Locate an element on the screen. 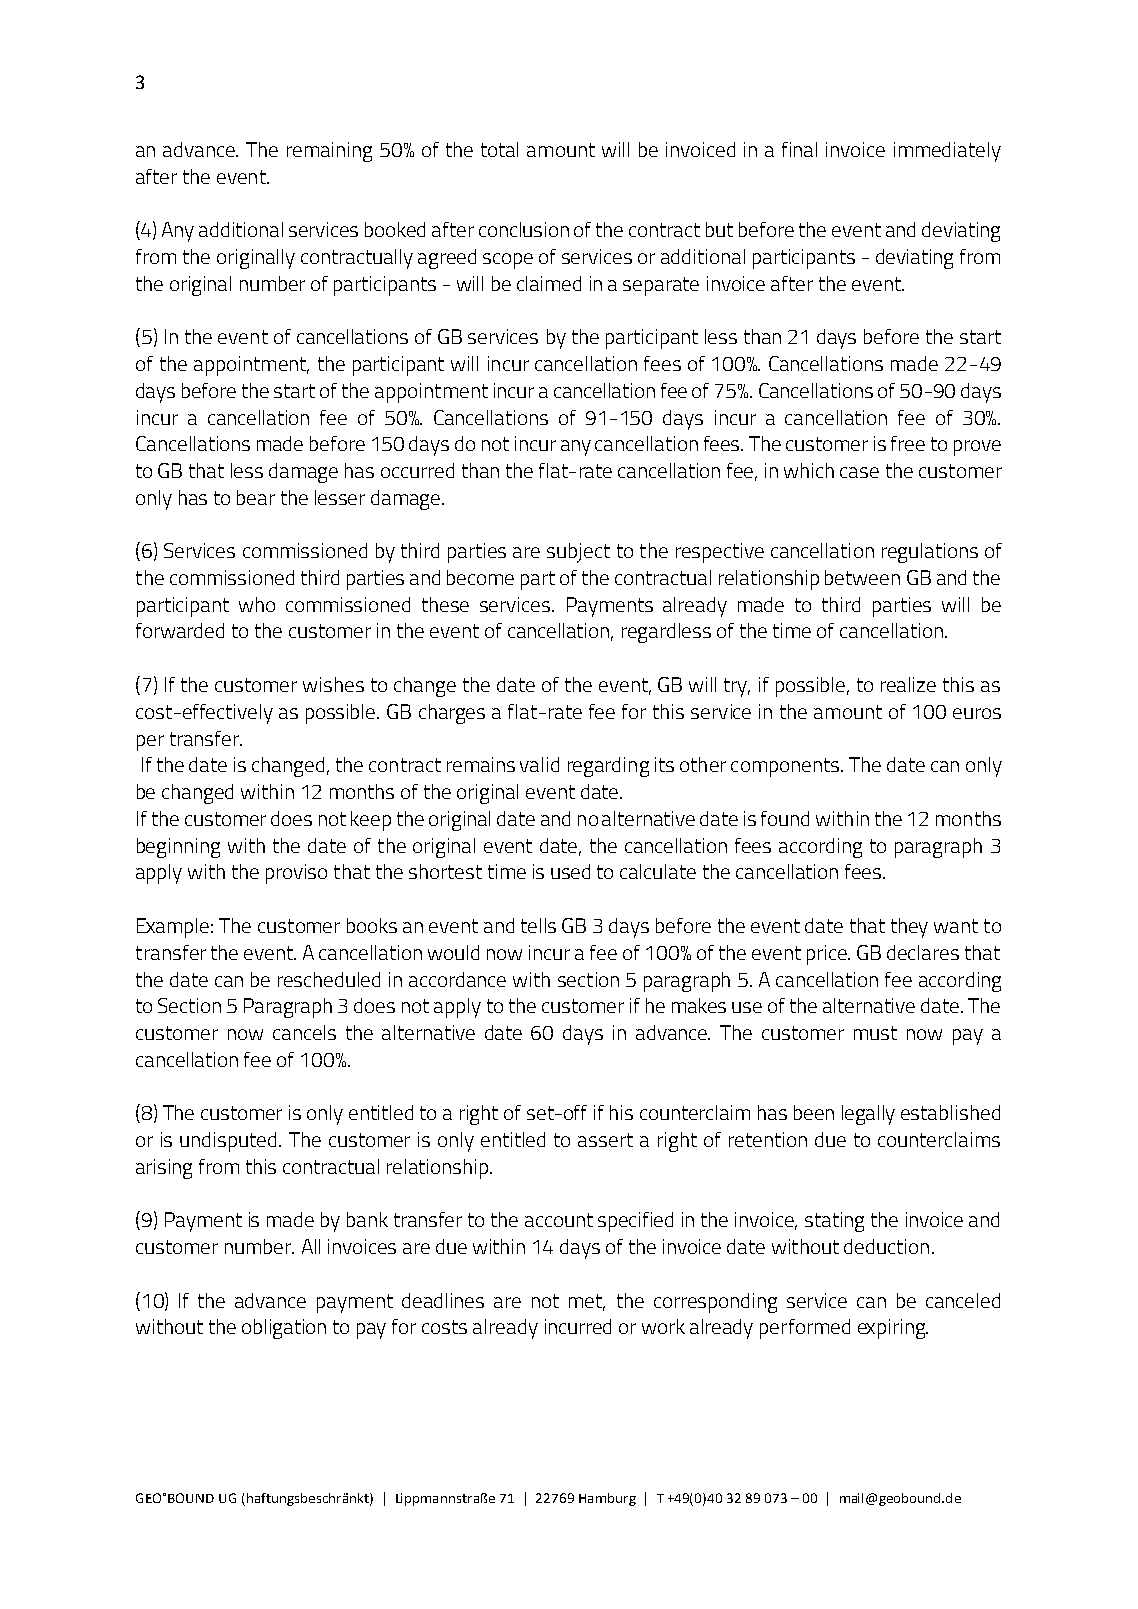  remaining is located at coordinates (329, 152).
